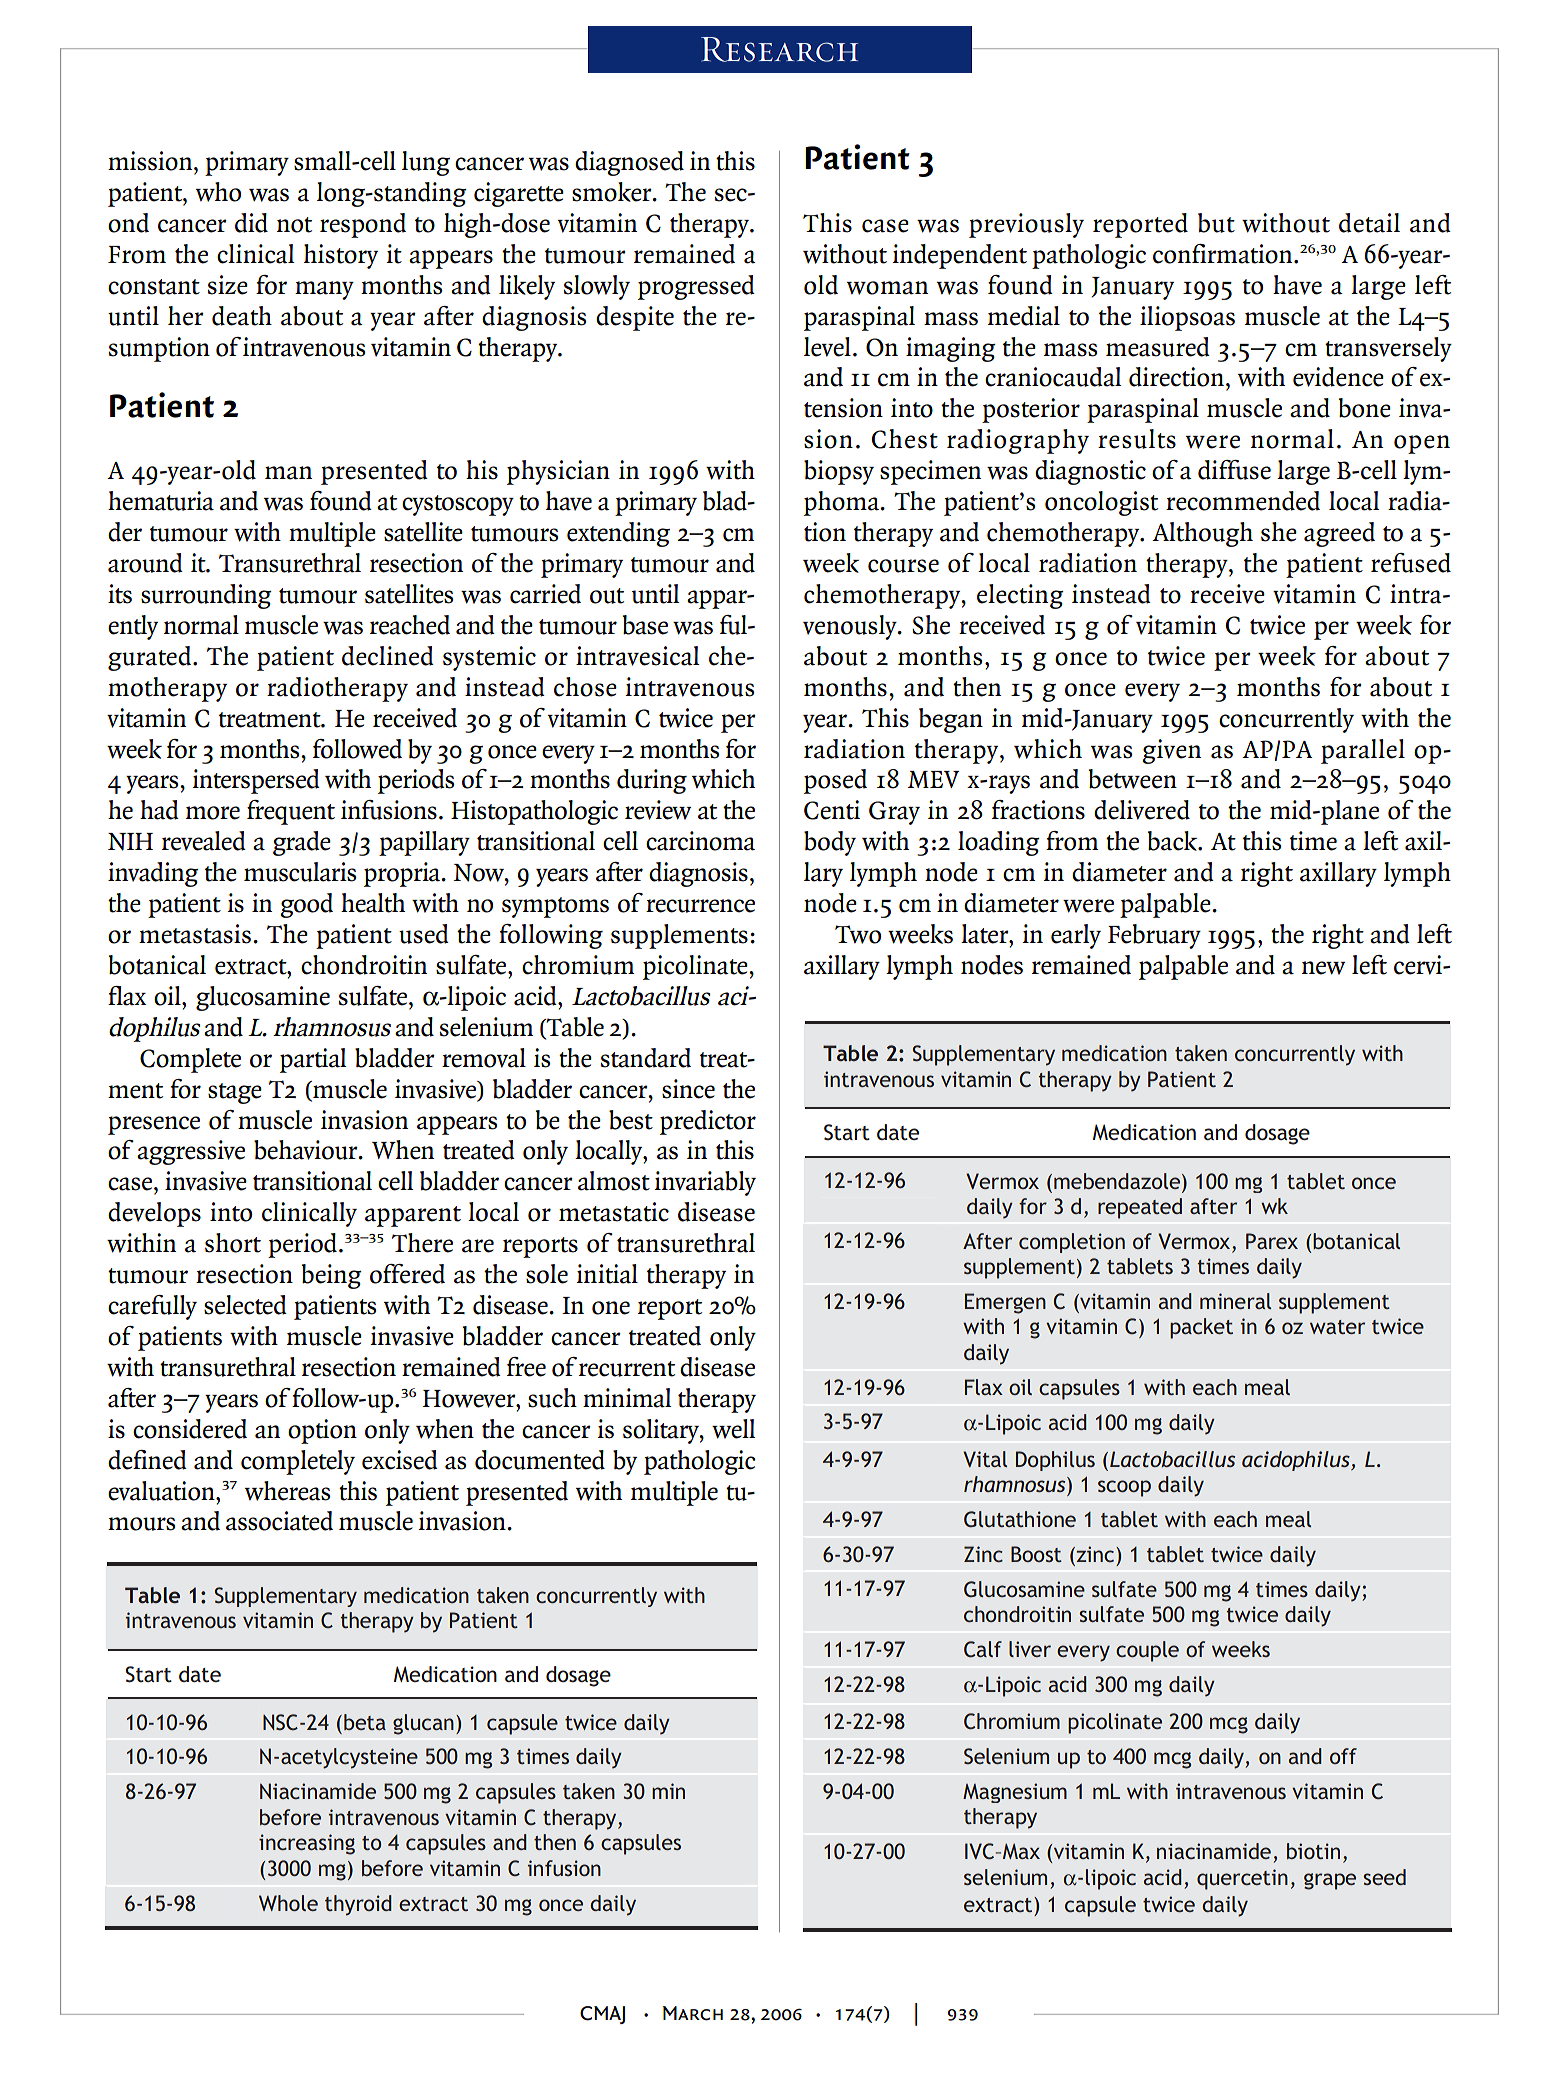 The image size is (1559, 2087). I want to click on partial, so click(313, 1060).
